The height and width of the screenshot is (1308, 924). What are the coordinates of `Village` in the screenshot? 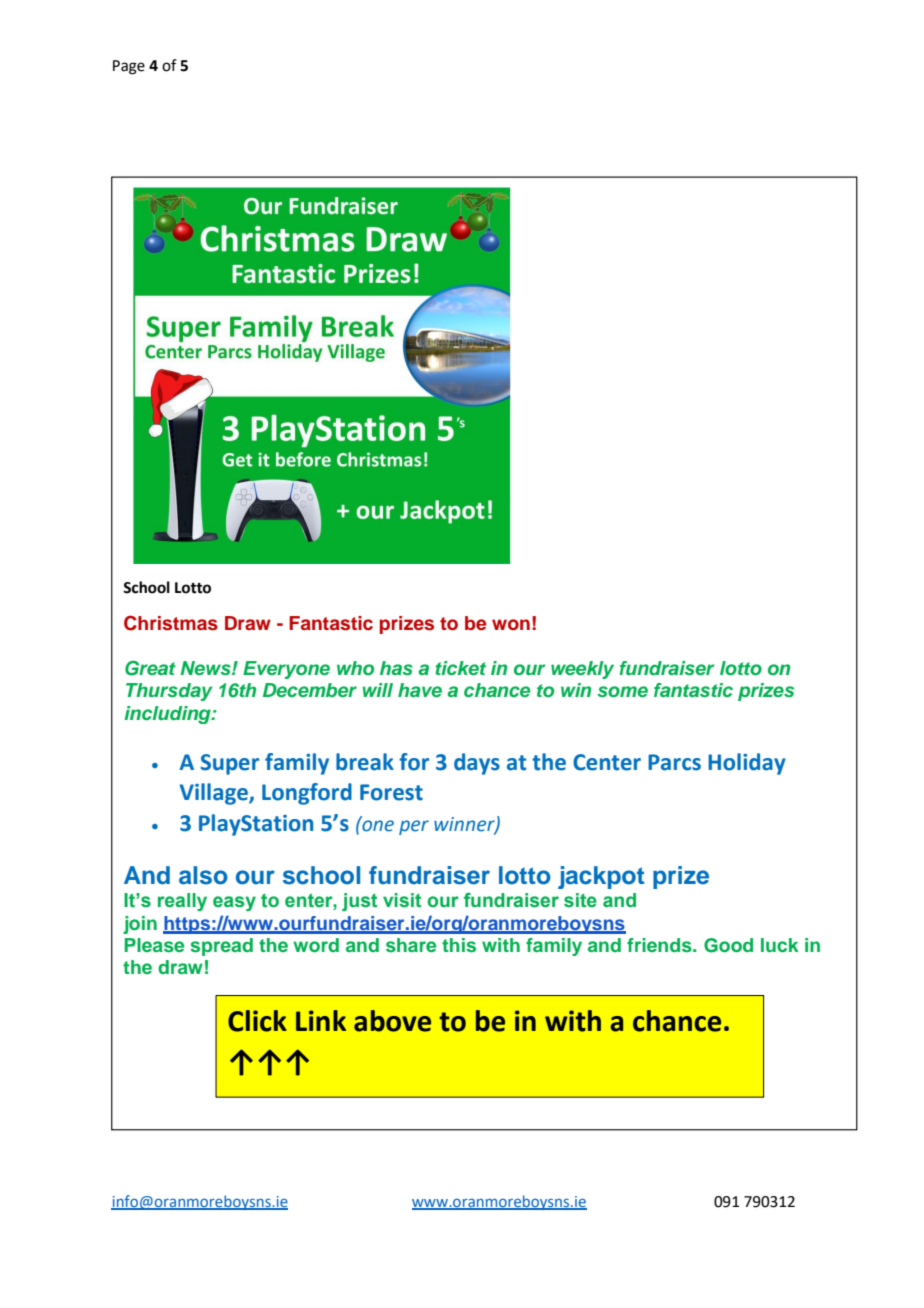 It's located at (214, 794).
